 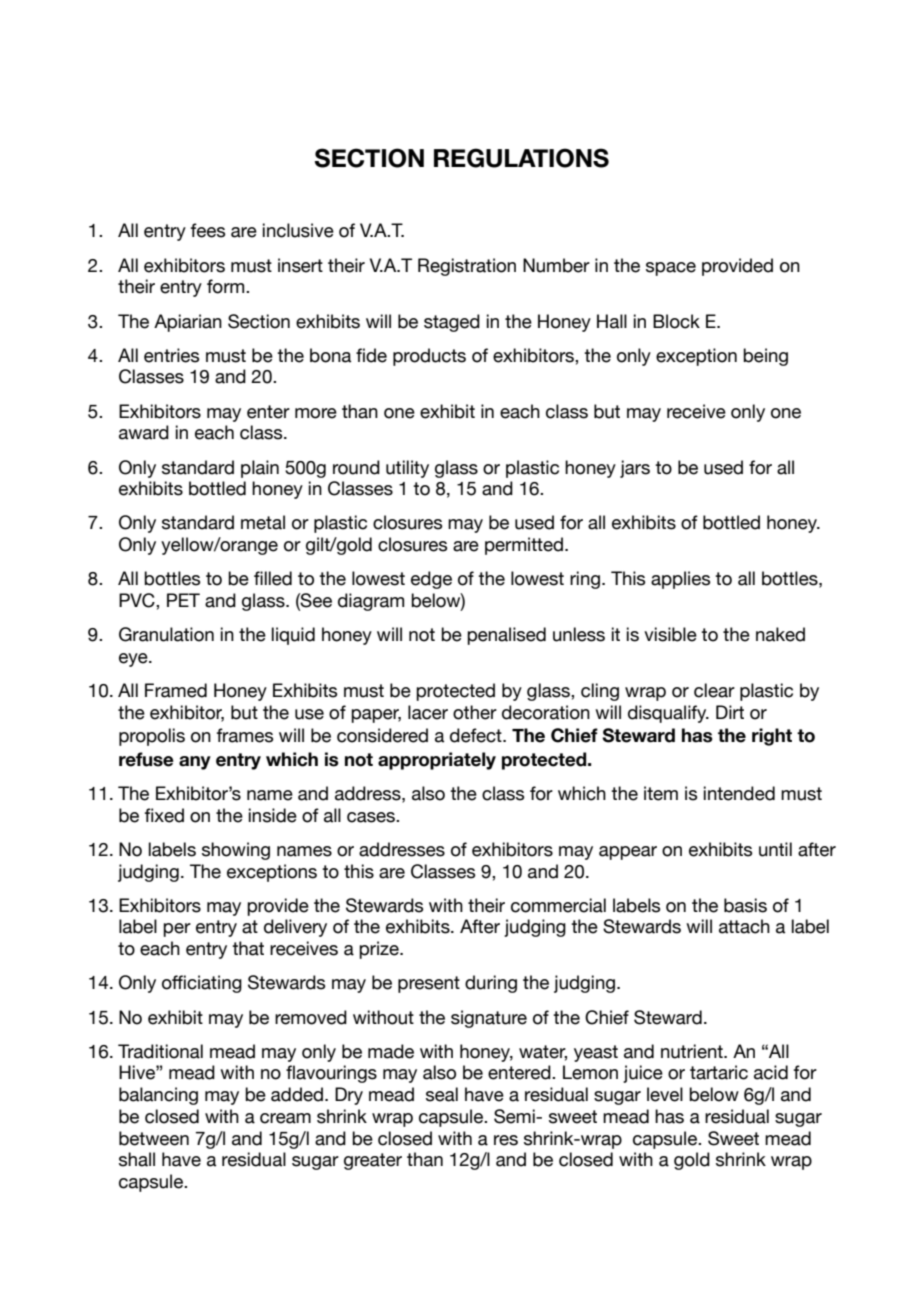 I want to click on between, so click(x=154, y=1138).
